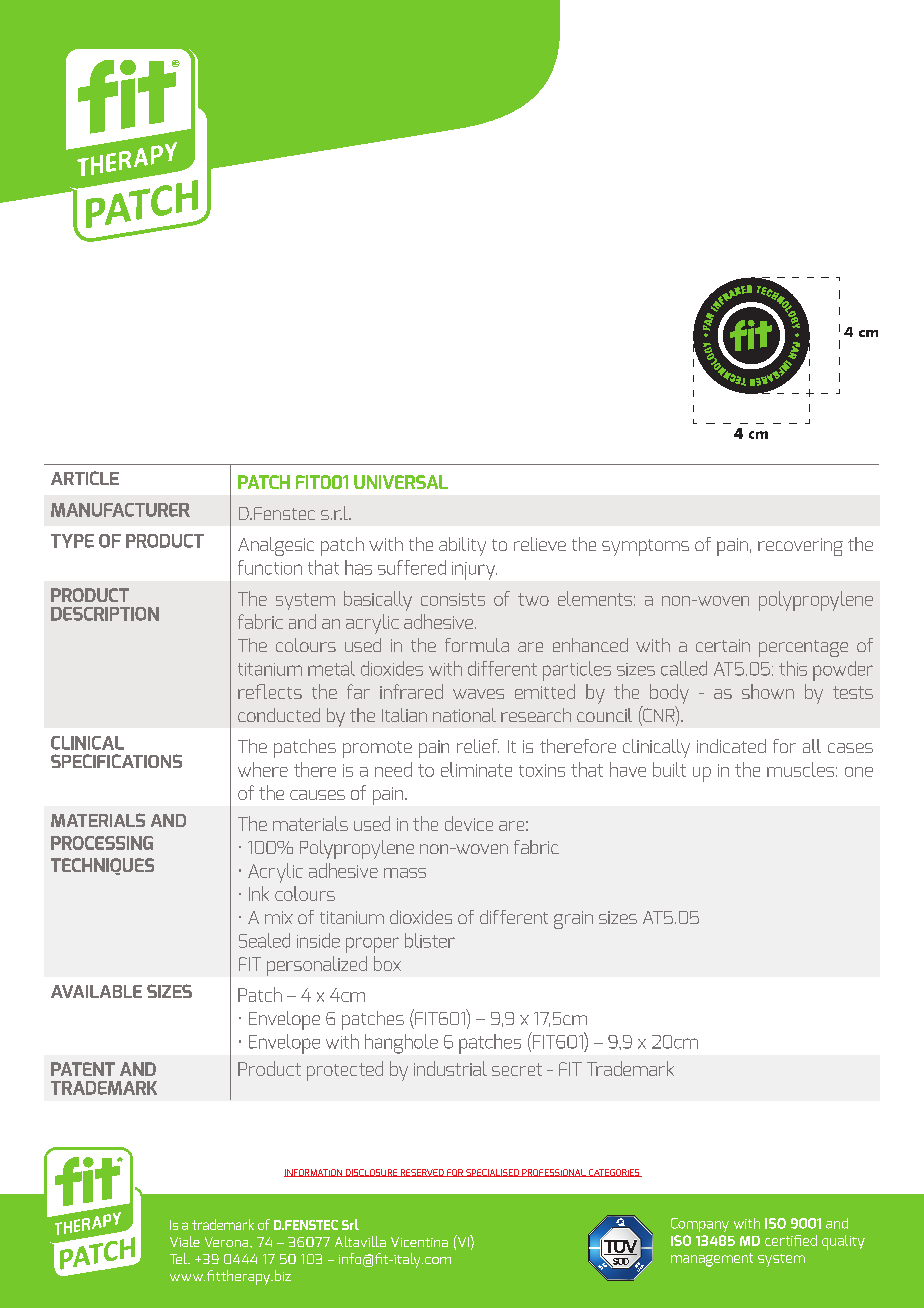 The width and height of the image is (924, 1308). What do you see at coordinates (401, 482) in the image?
I see `UNIVERSAL` at bounding box center [401, 482].
